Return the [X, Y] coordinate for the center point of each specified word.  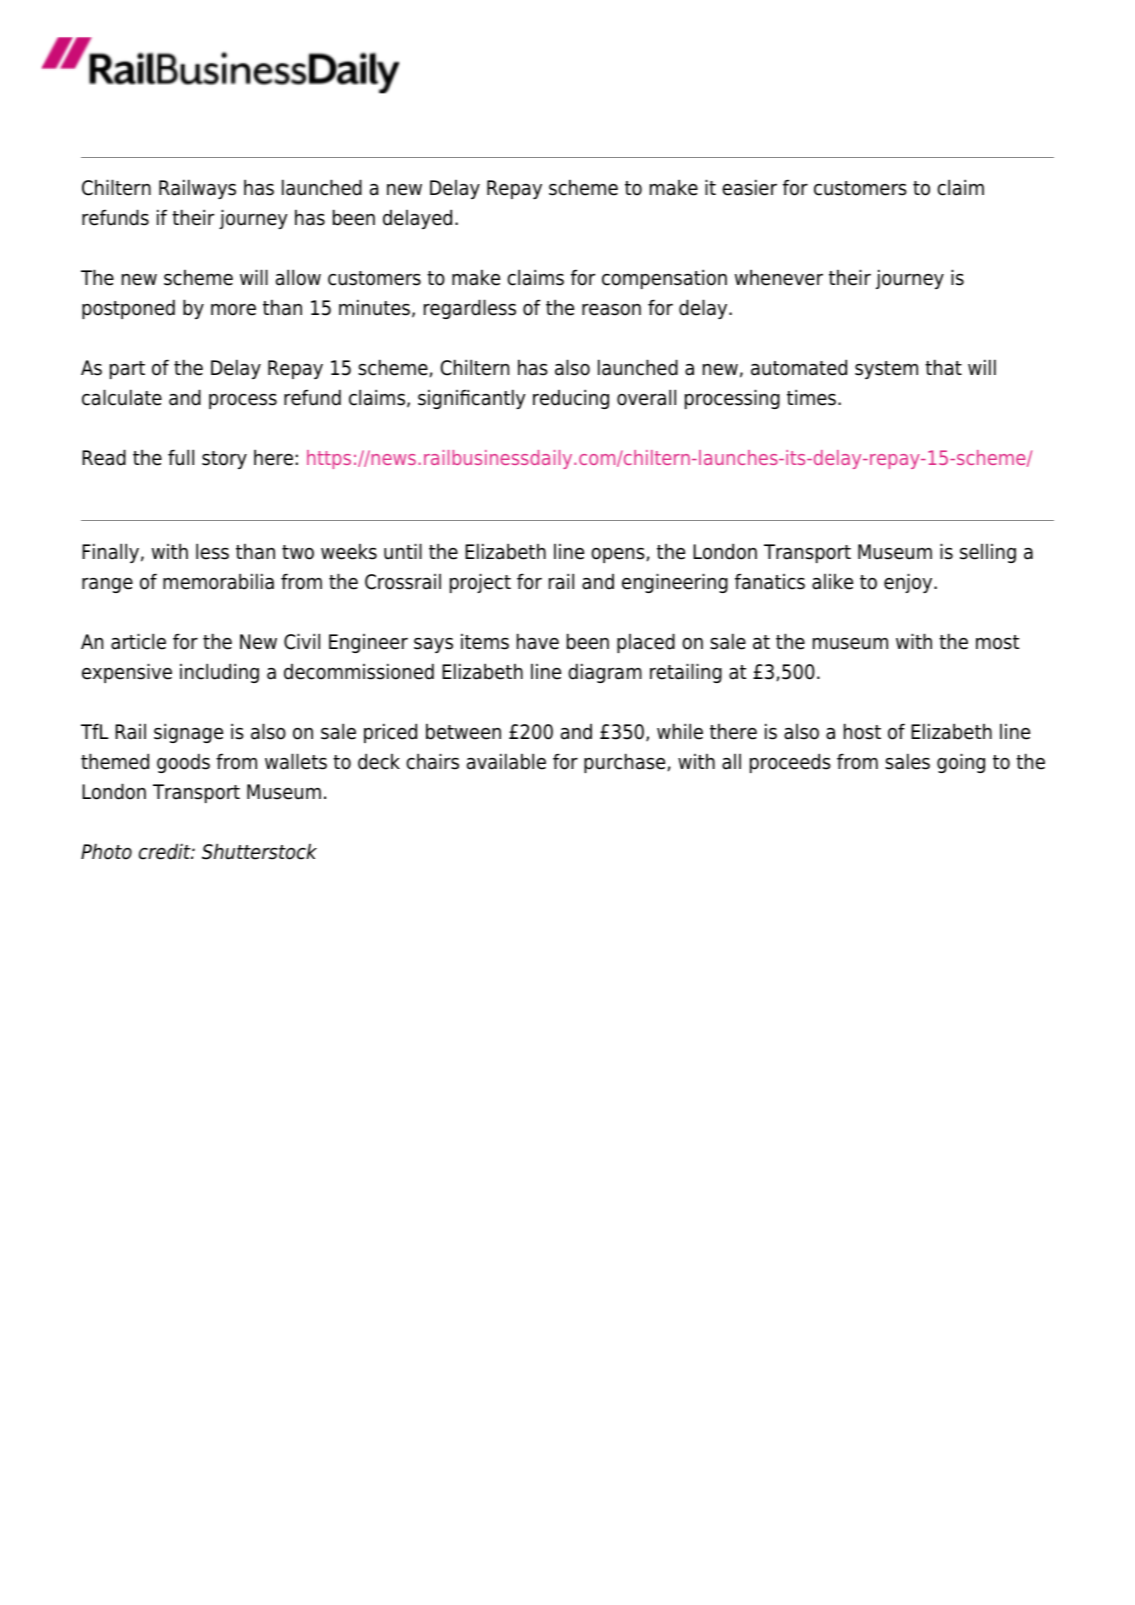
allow [298, 277]
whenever [779, 277]
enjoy [909, 583]
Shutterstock [259, 851]
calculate [122, 397]
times [811, 397]
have [538, 641]
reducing [571, 399]
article [138, 641]
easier [749, 187]
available [506, 761]
